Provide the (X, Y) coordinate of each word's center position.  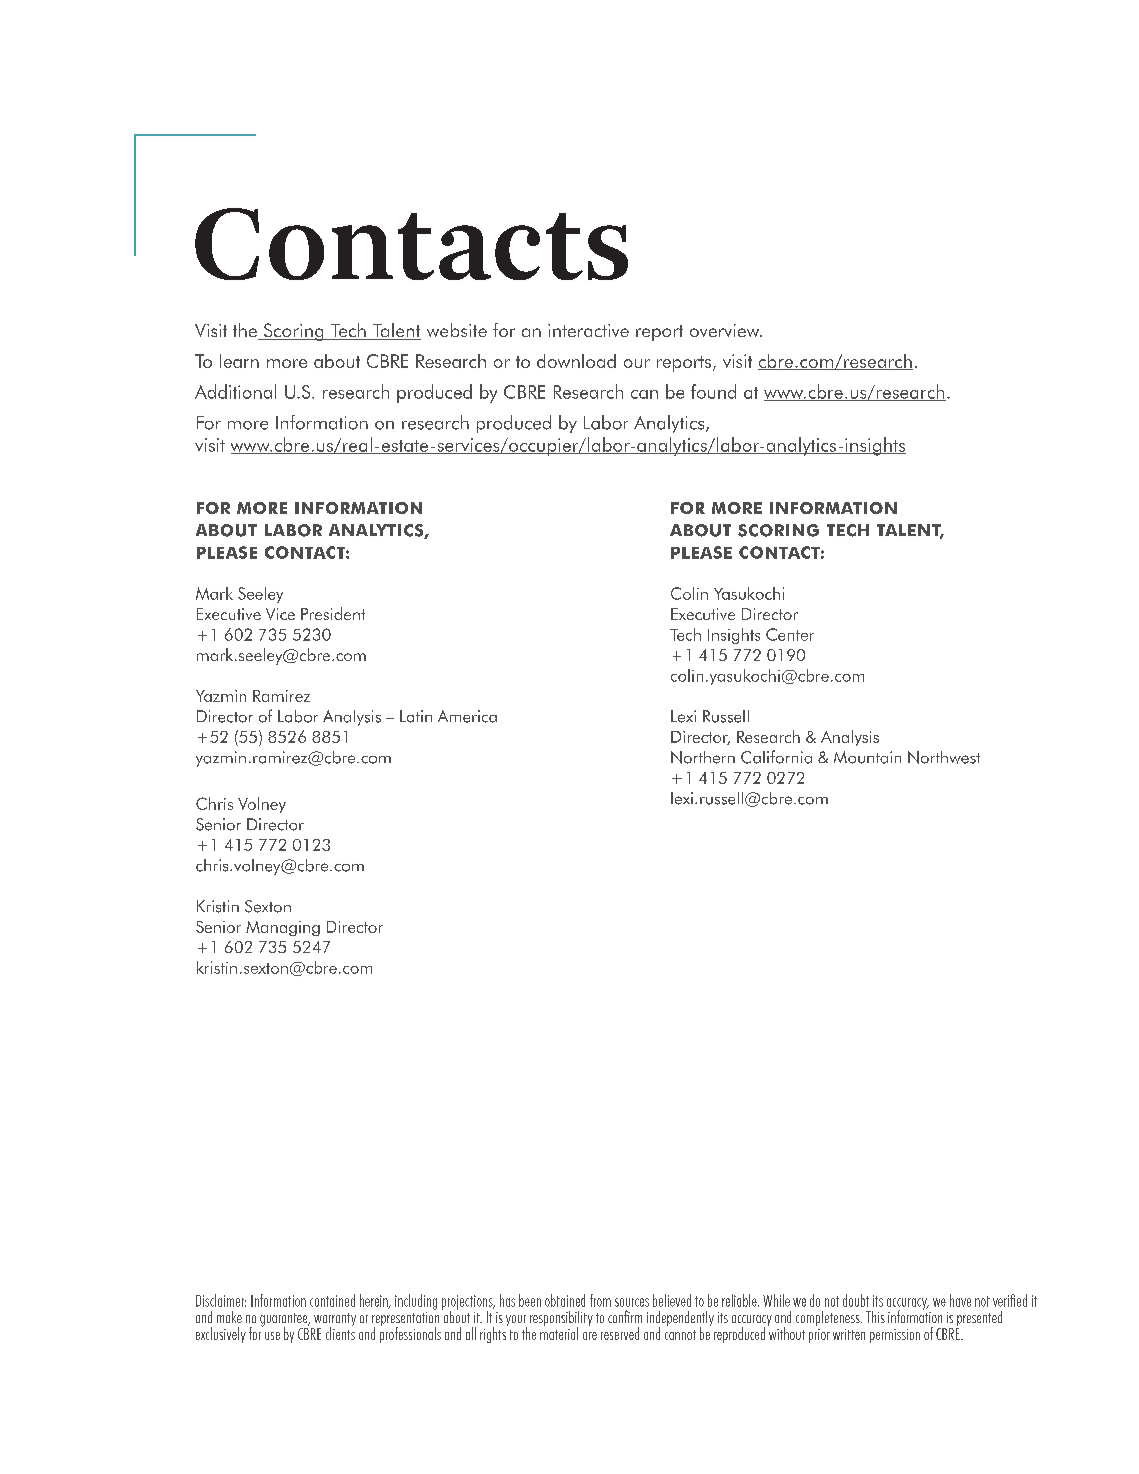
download (576, 361)
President (333, 613)
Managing (283, 928)
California (776, 757)
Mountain (867, 757)
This (875, 1317)
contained (332, 1300)
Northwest (944, 757)
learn (239, 361)
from (600, 1300)
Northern (703, 757)
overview (726, 330)
